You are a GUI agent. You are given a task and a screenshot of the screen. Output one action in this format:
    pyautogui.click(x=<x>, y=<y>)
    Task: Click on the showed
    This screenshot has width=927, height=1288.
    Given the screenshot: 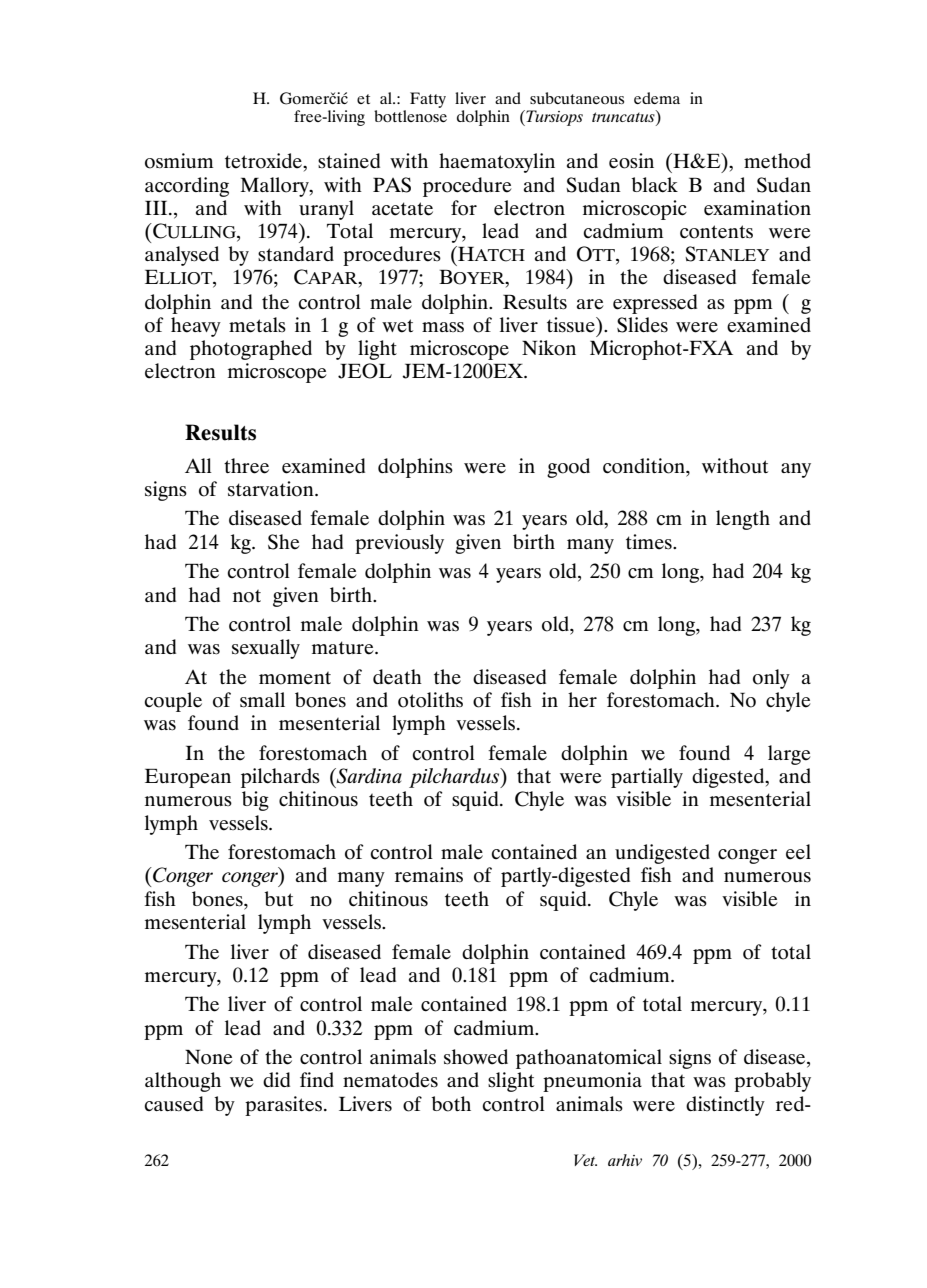 What is the action you would take?
    pyautogui.click(x=476, y=1057)
